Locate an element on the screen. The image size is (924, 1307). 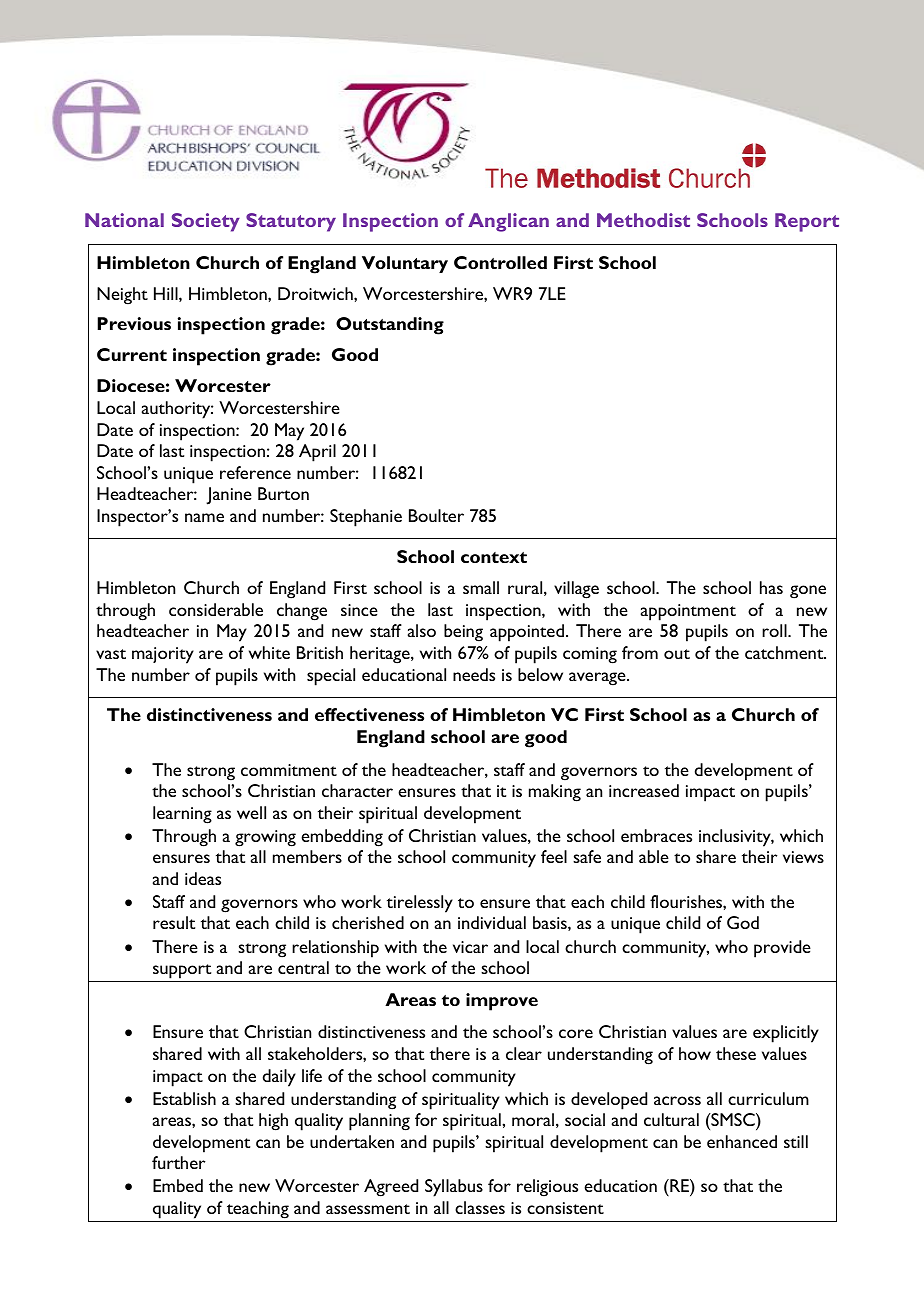
has is located at coordinates (771, 587).
